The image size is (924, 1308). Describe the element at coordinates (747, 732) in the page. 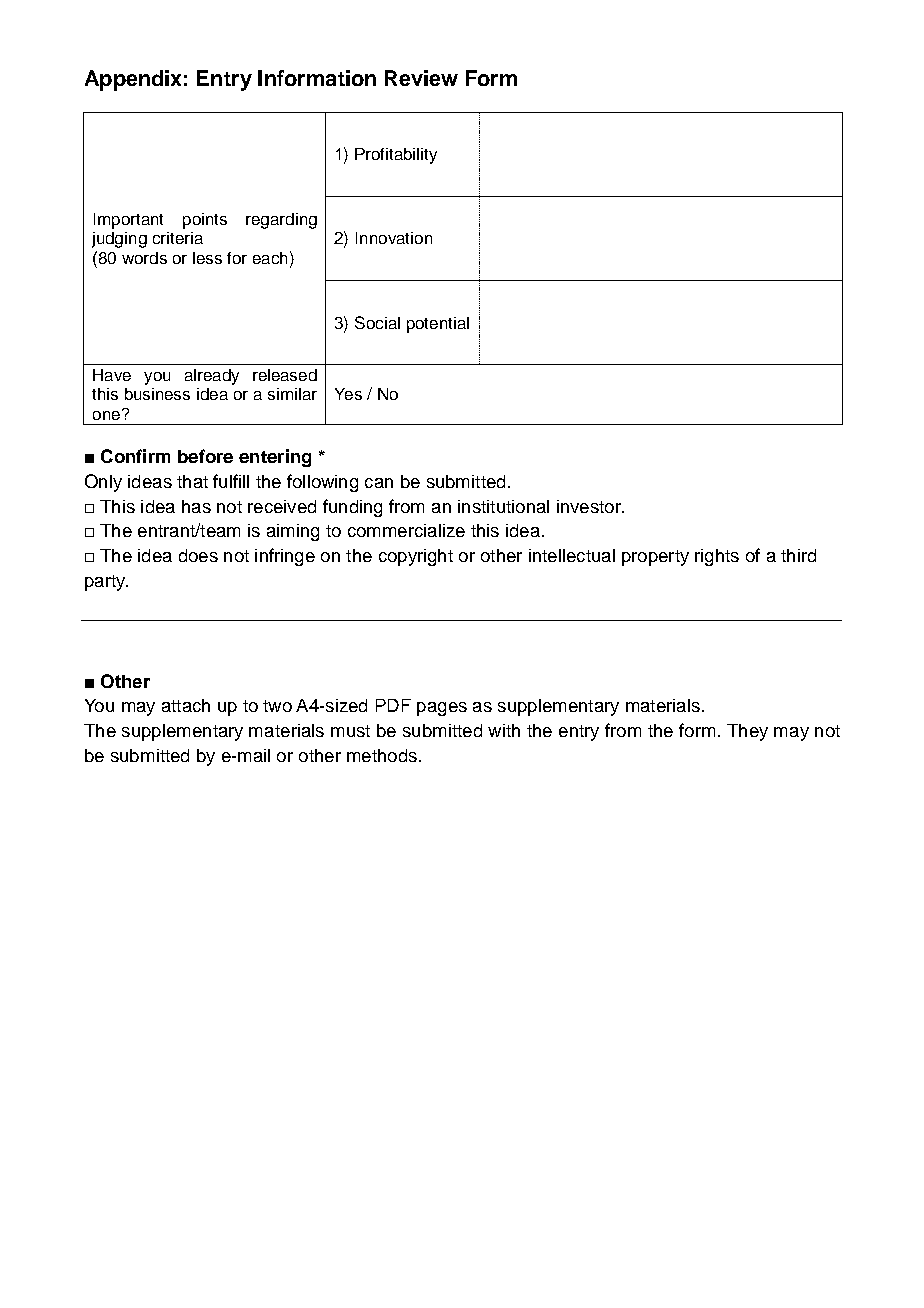

I see `They` at that location.
